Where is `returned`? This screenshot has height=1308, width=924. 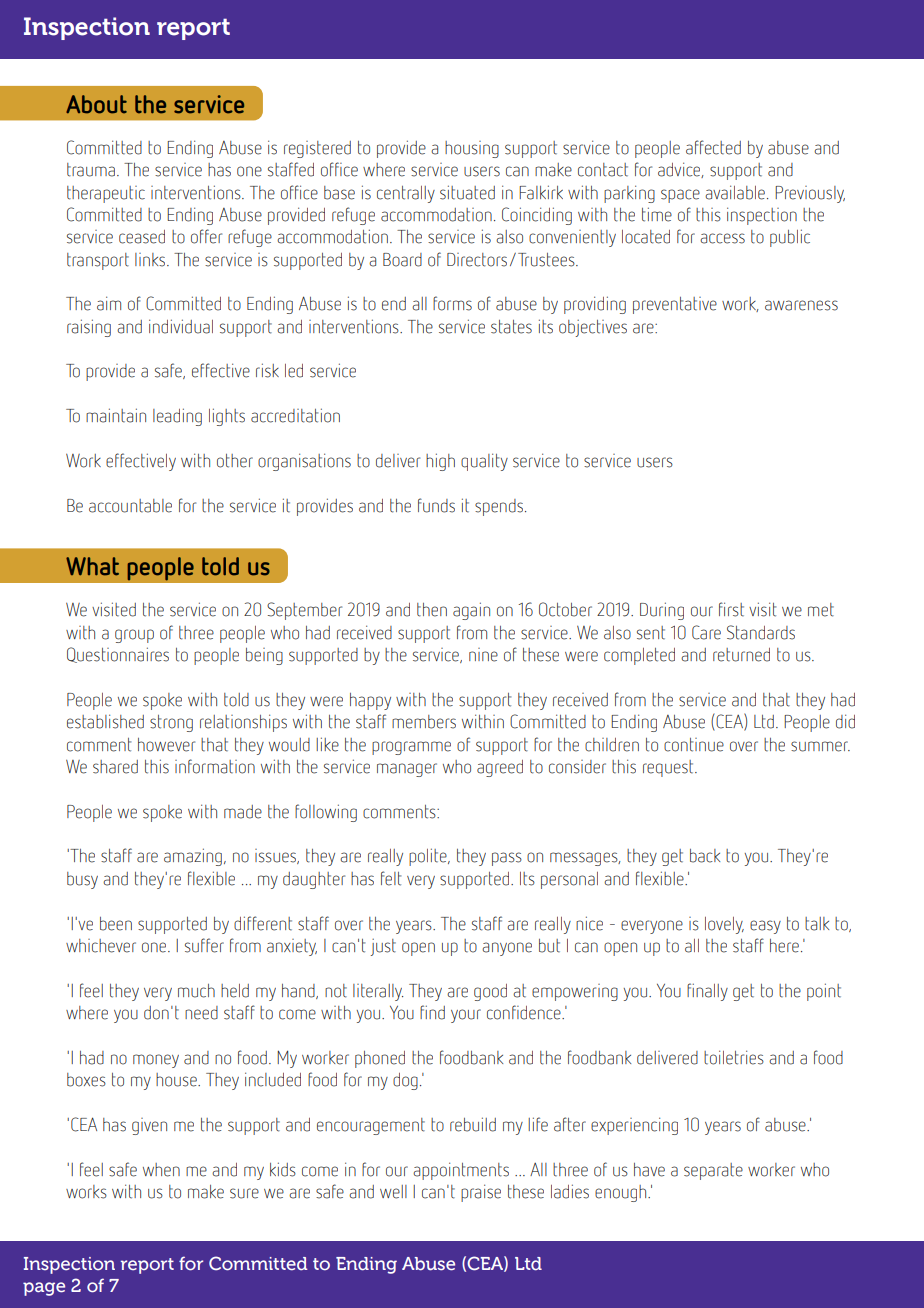 returned is located at coordinates (741, 655).
